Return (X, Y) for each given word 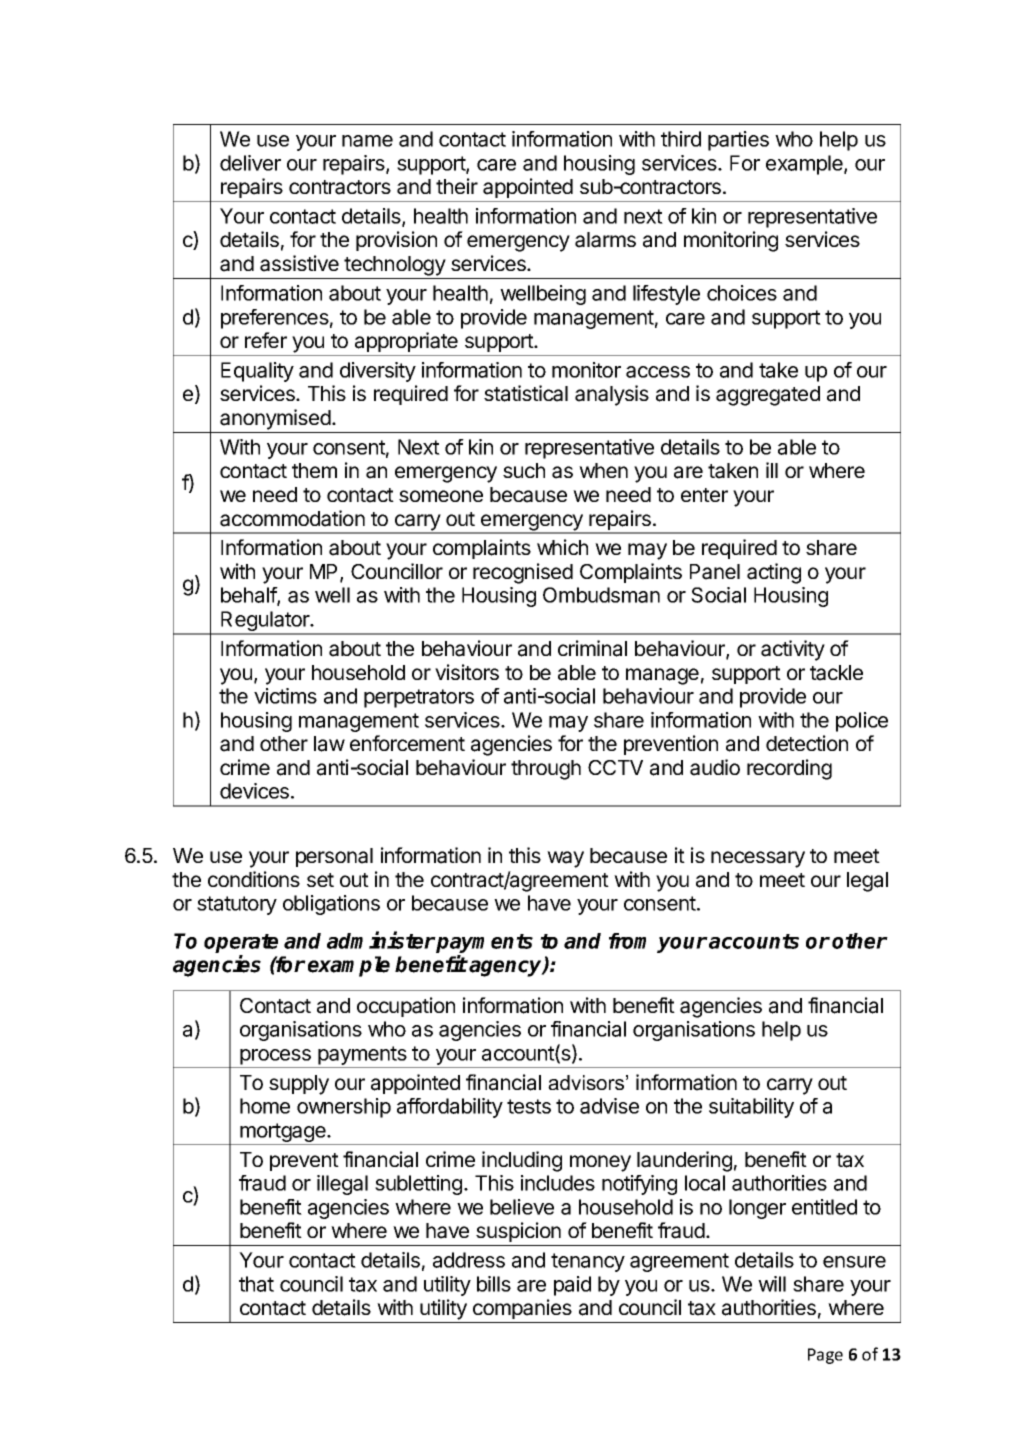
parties (738, 141)
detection (807, 743)
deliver (250, 163)
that (256, 1284)
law (329, 744)
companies (522, 1309)
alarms (605, 240)
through (546, 770)
